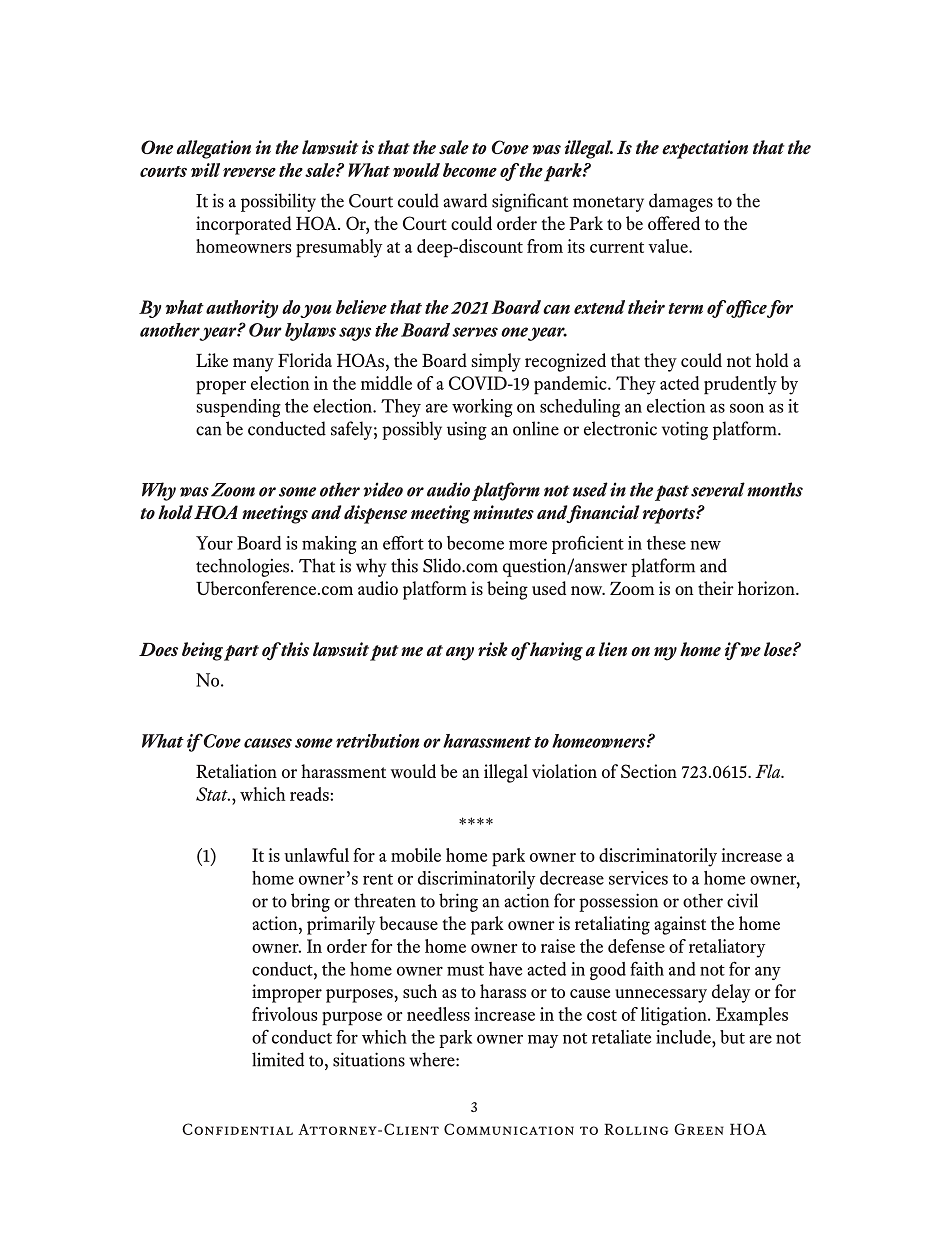 The width and height of the screenshot is (952, 1233). Describe the element at coordinates (718, 489) in the screenshot. I see `several` at that location.
